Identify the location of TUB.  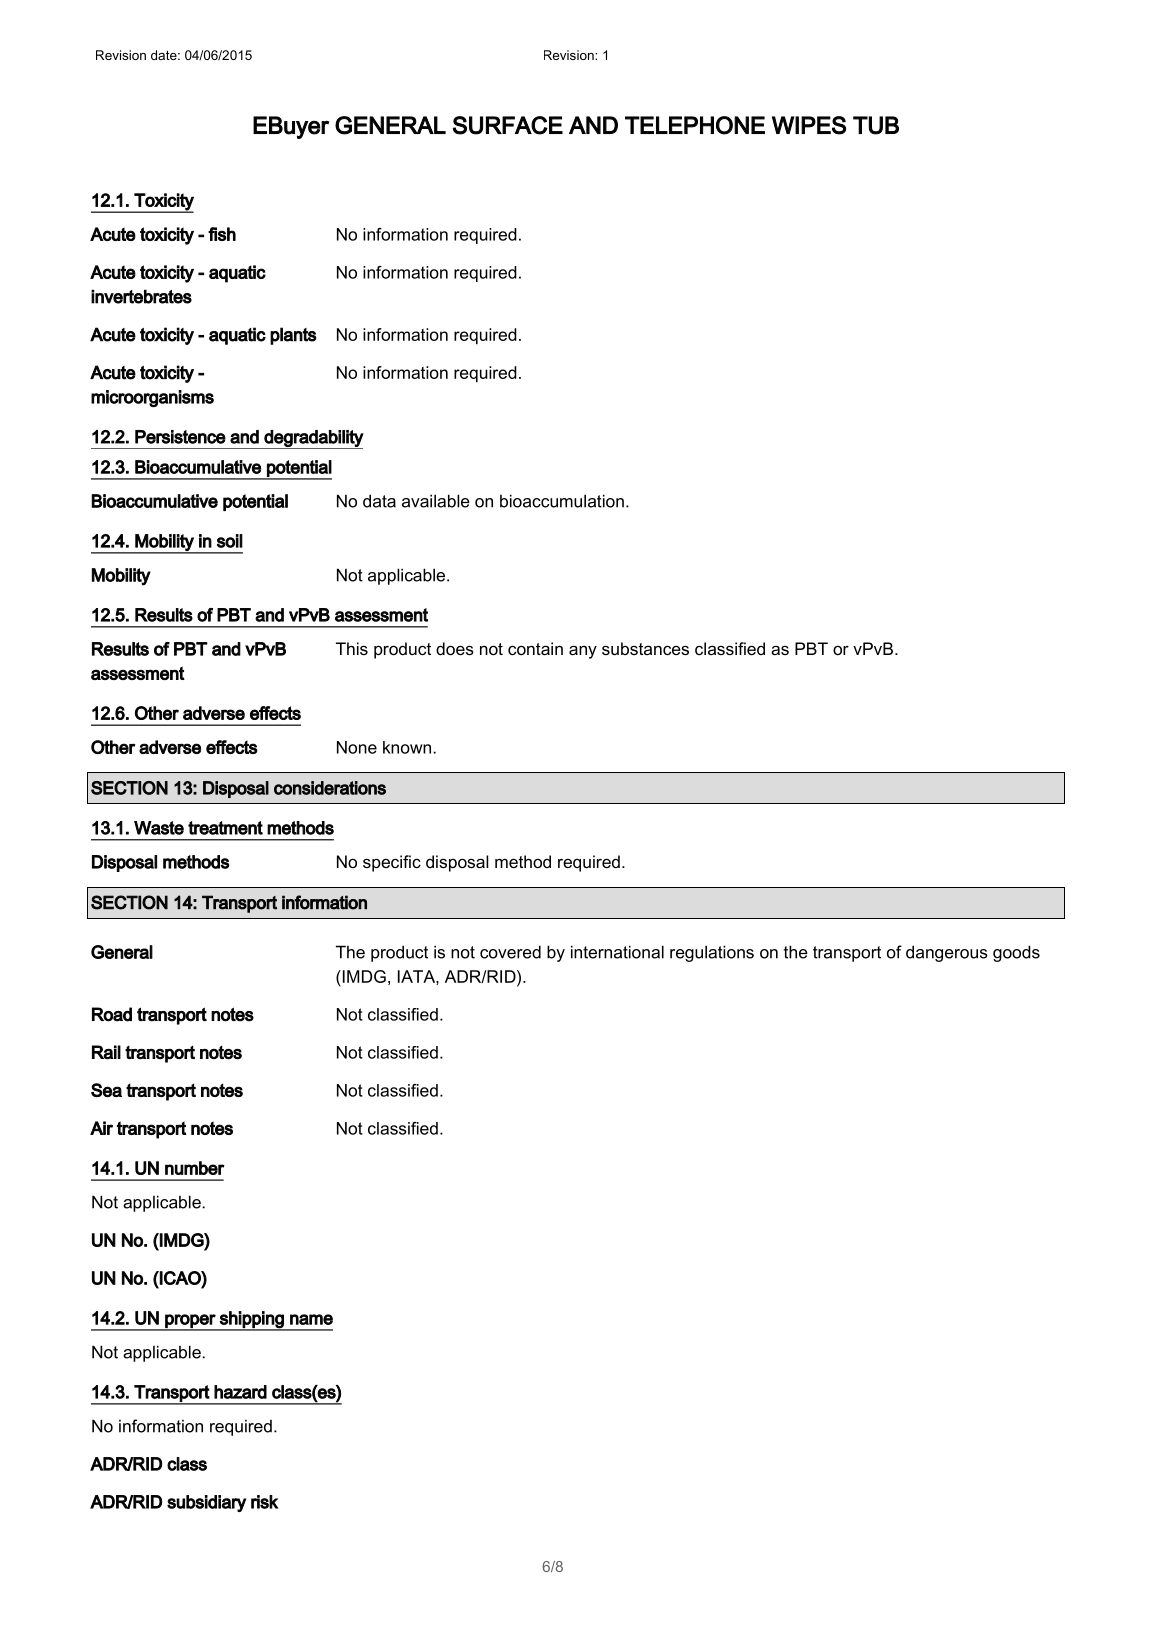
(876, 125).
